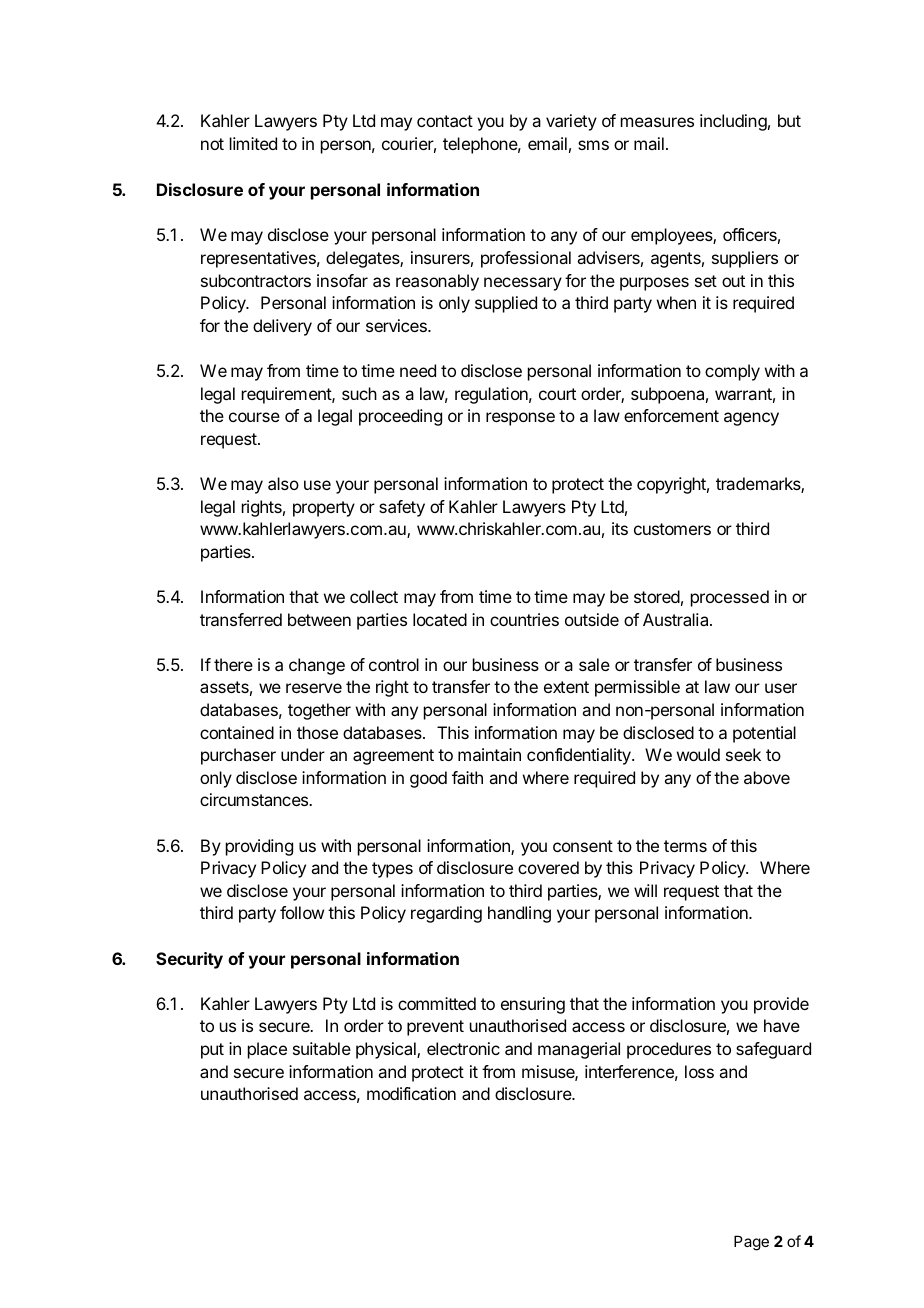 The image size is (924, 1308). What do you see at coordinates (781, 688) in the screenshot?
I see `user` at bounding box center [781, 688].
